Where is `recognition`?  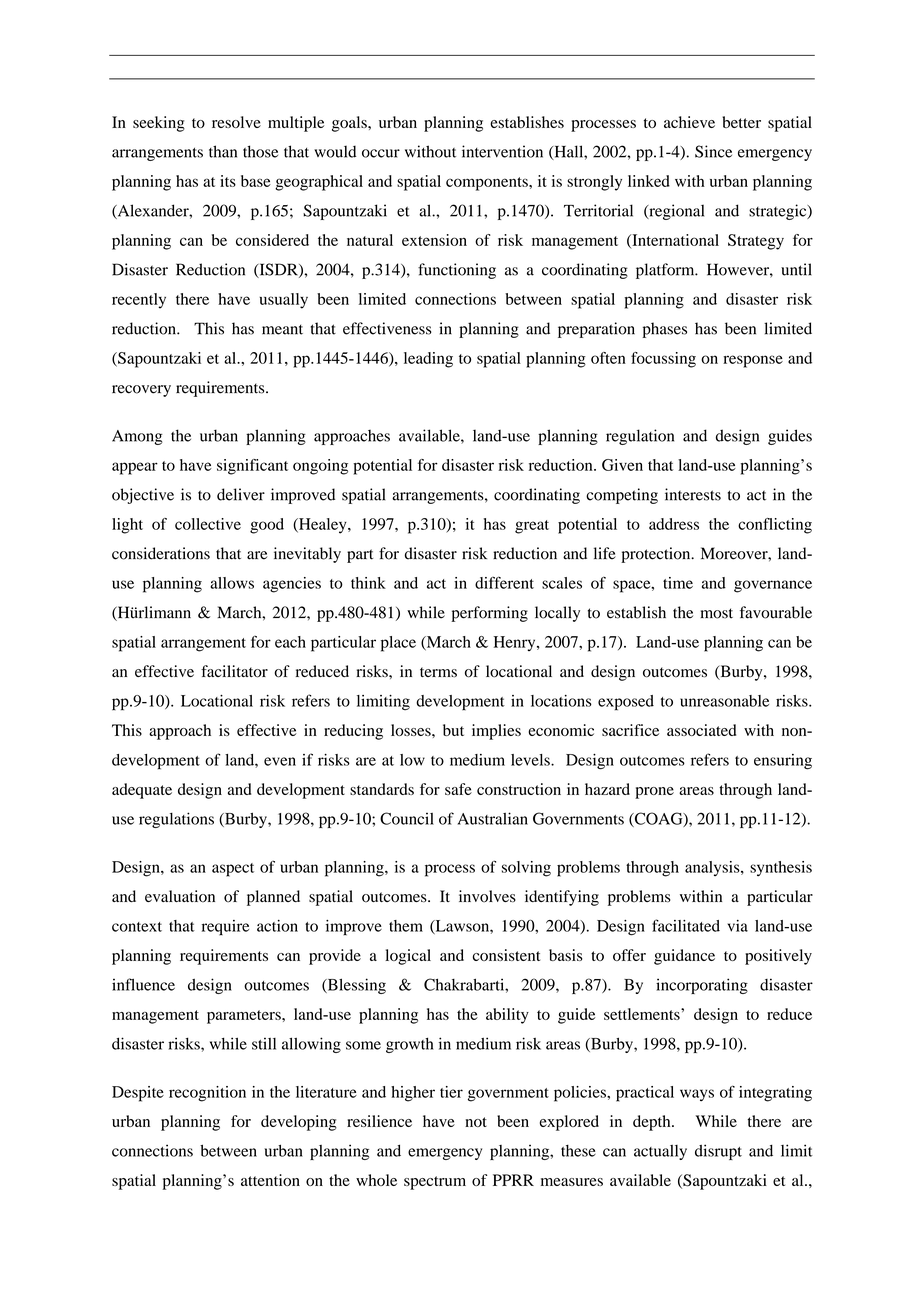 recognition is located at coordinates (207, 1094).
